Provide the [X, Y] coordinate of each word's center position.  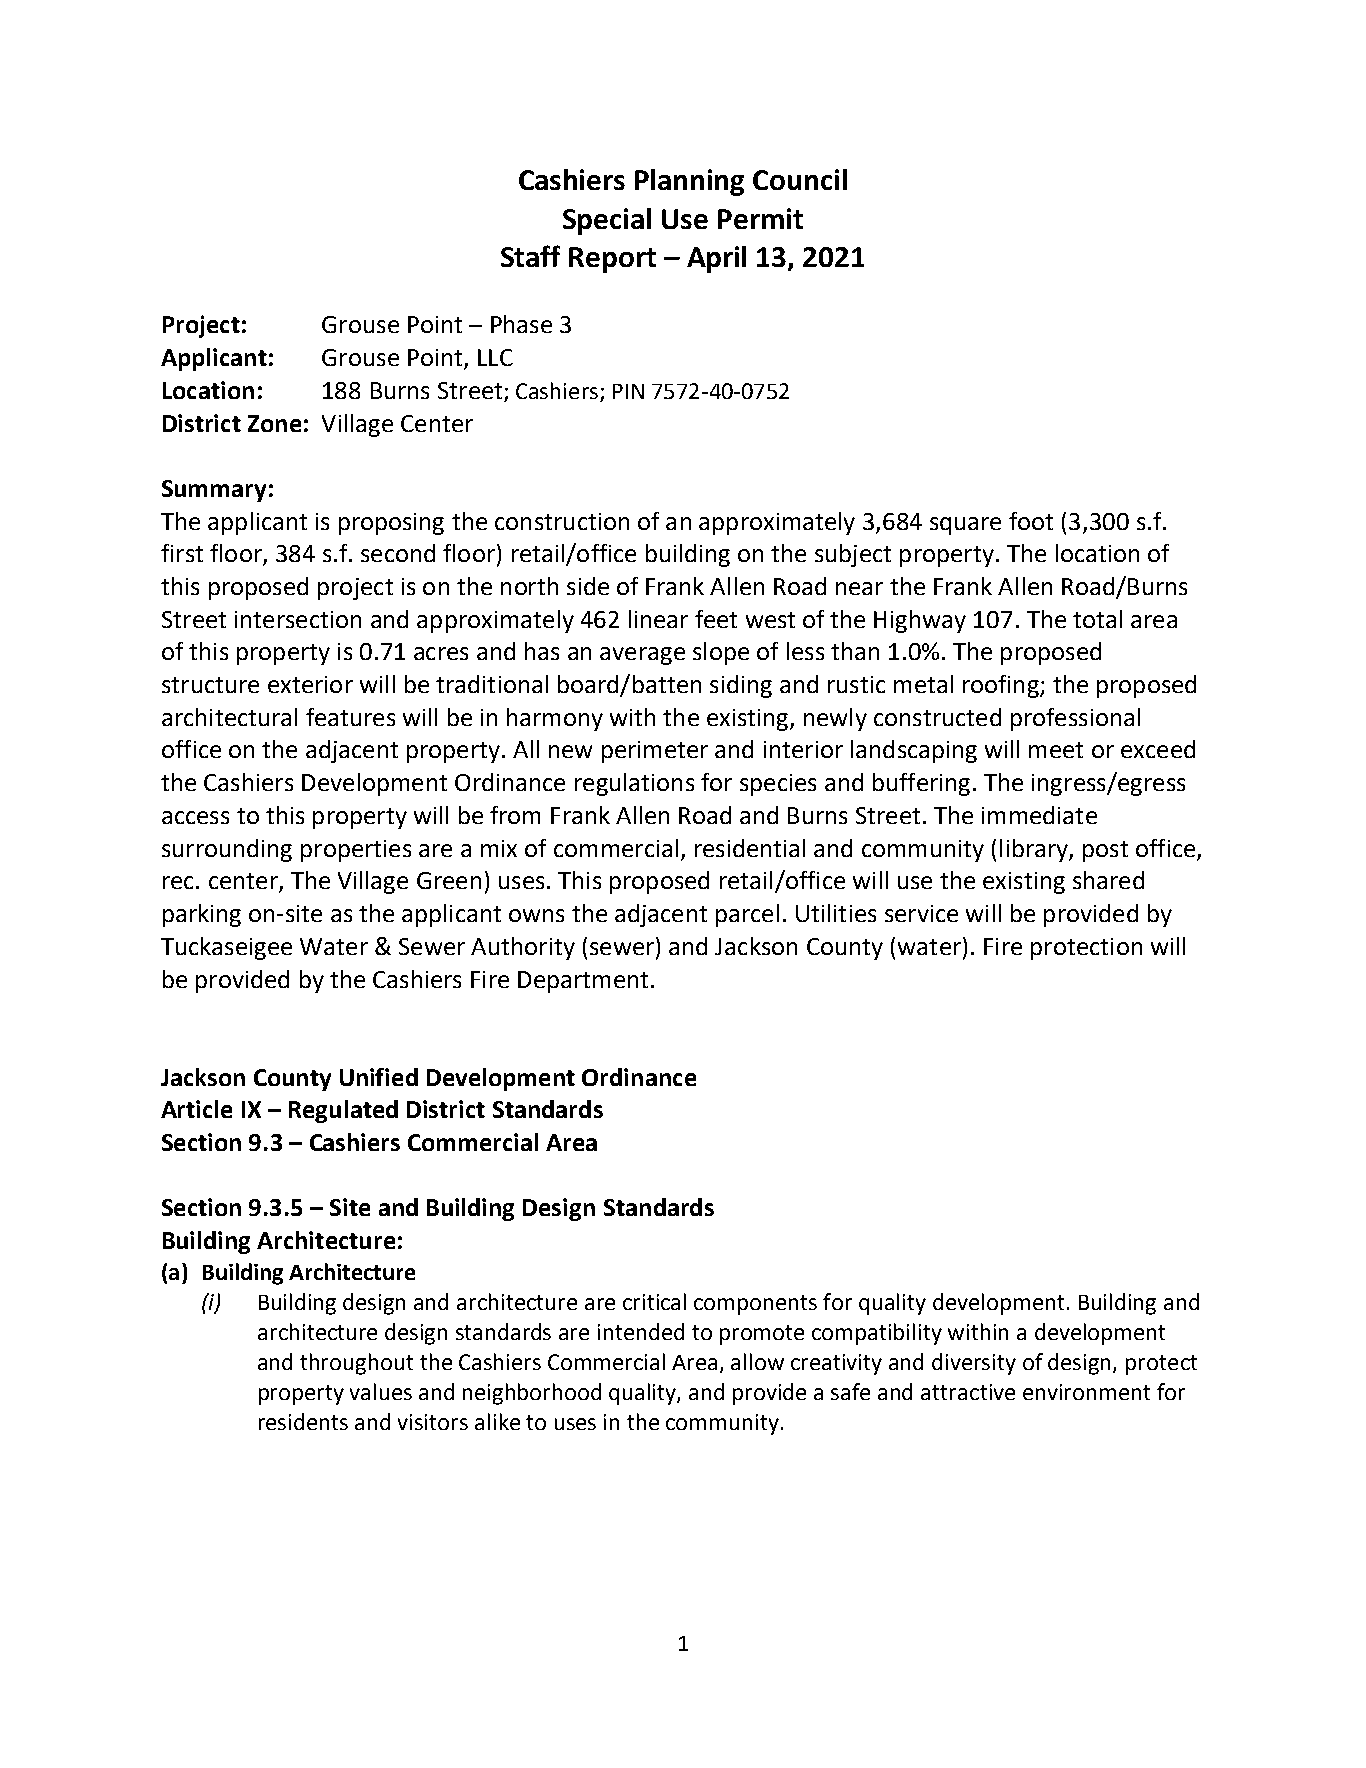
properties [356, 851]
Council [800, 179]
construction [562, 521]
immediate [1039, 815]
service [921, 913]
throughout [356, 1364]
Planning [689, 182]
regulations [634, 784]
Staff [530, 256]
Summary [214, 491]
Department [583, 982]
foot [1031, 521]
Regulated [343, 1111]
